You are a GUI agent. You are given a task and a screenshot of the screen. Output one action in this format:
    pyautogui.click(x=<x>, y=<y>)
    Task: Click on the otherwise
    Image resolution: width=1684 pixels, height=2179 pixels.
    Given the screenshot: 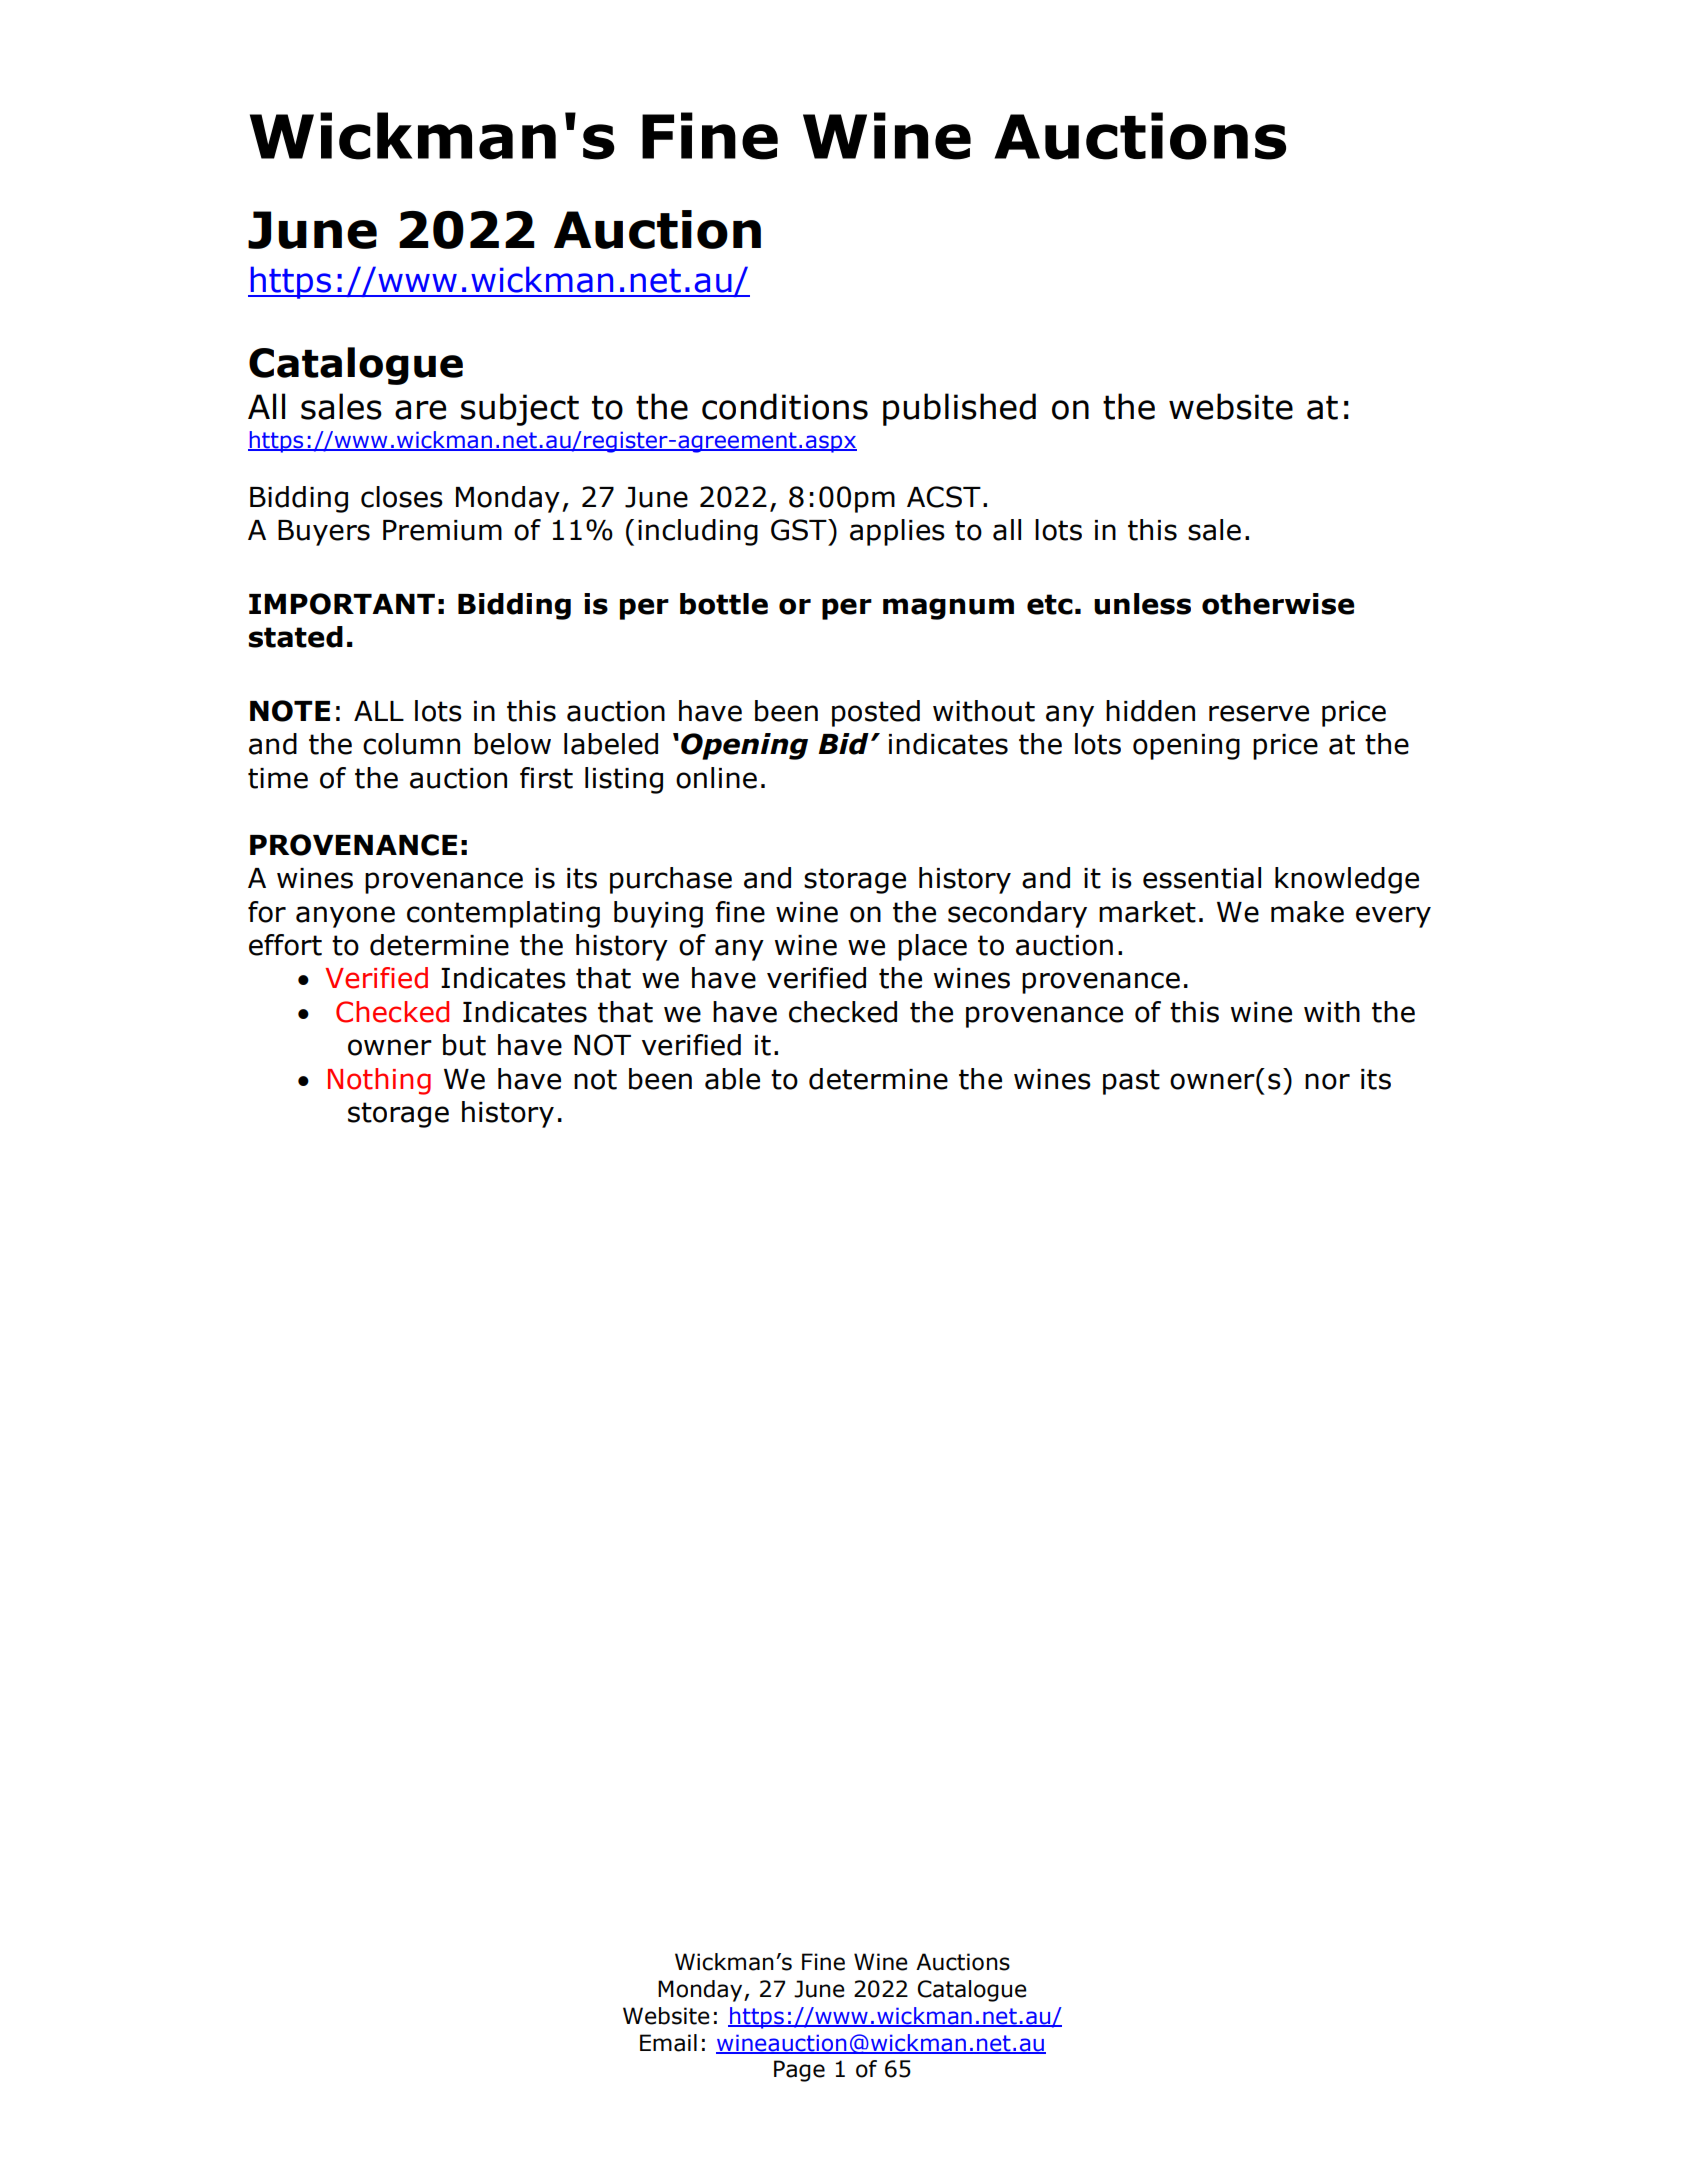 What is the action you would take?
    pyautogui.click(x=1278, y=604)
